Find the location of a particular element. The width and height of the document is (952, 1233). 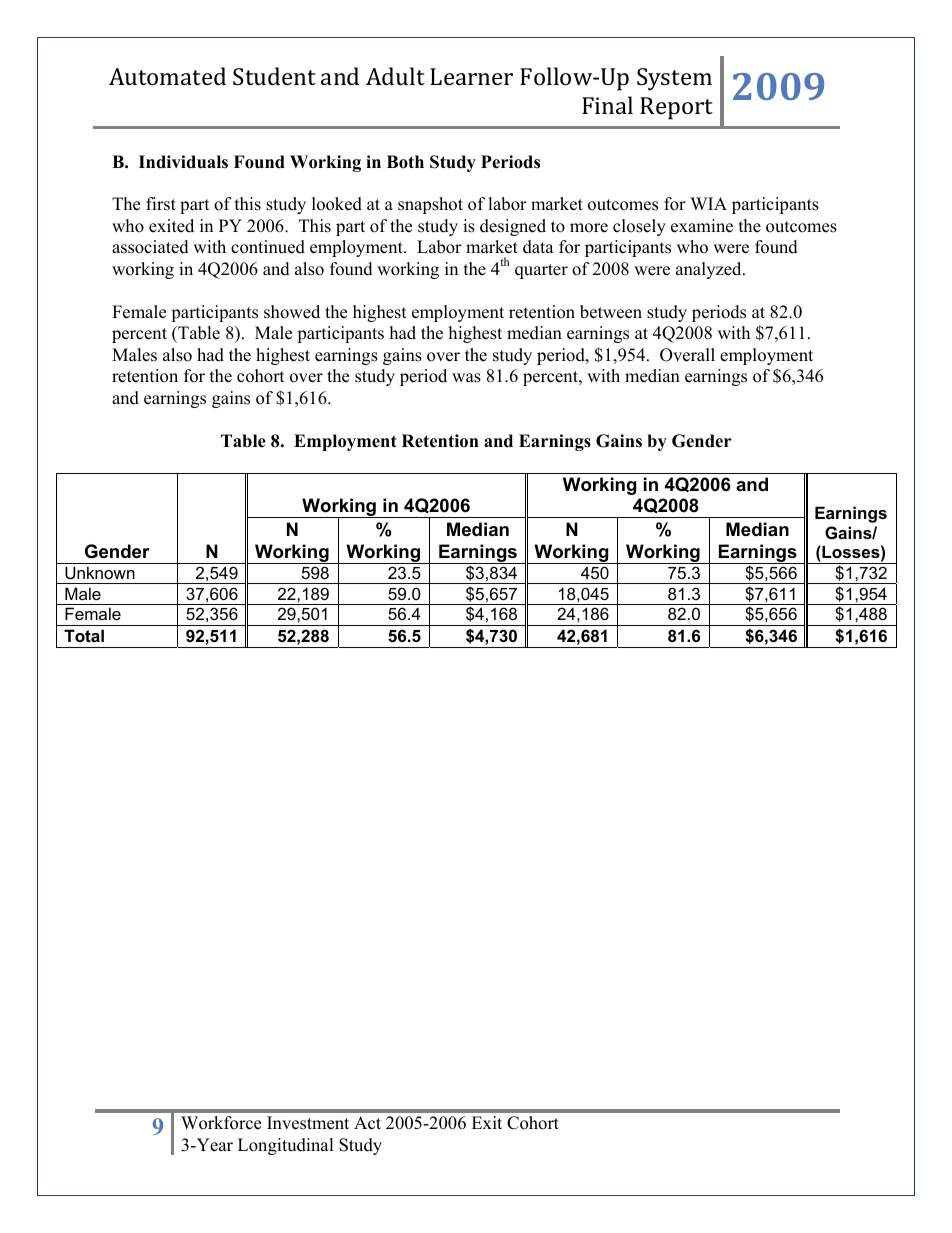

Total is located at coordinates (84, 635).
